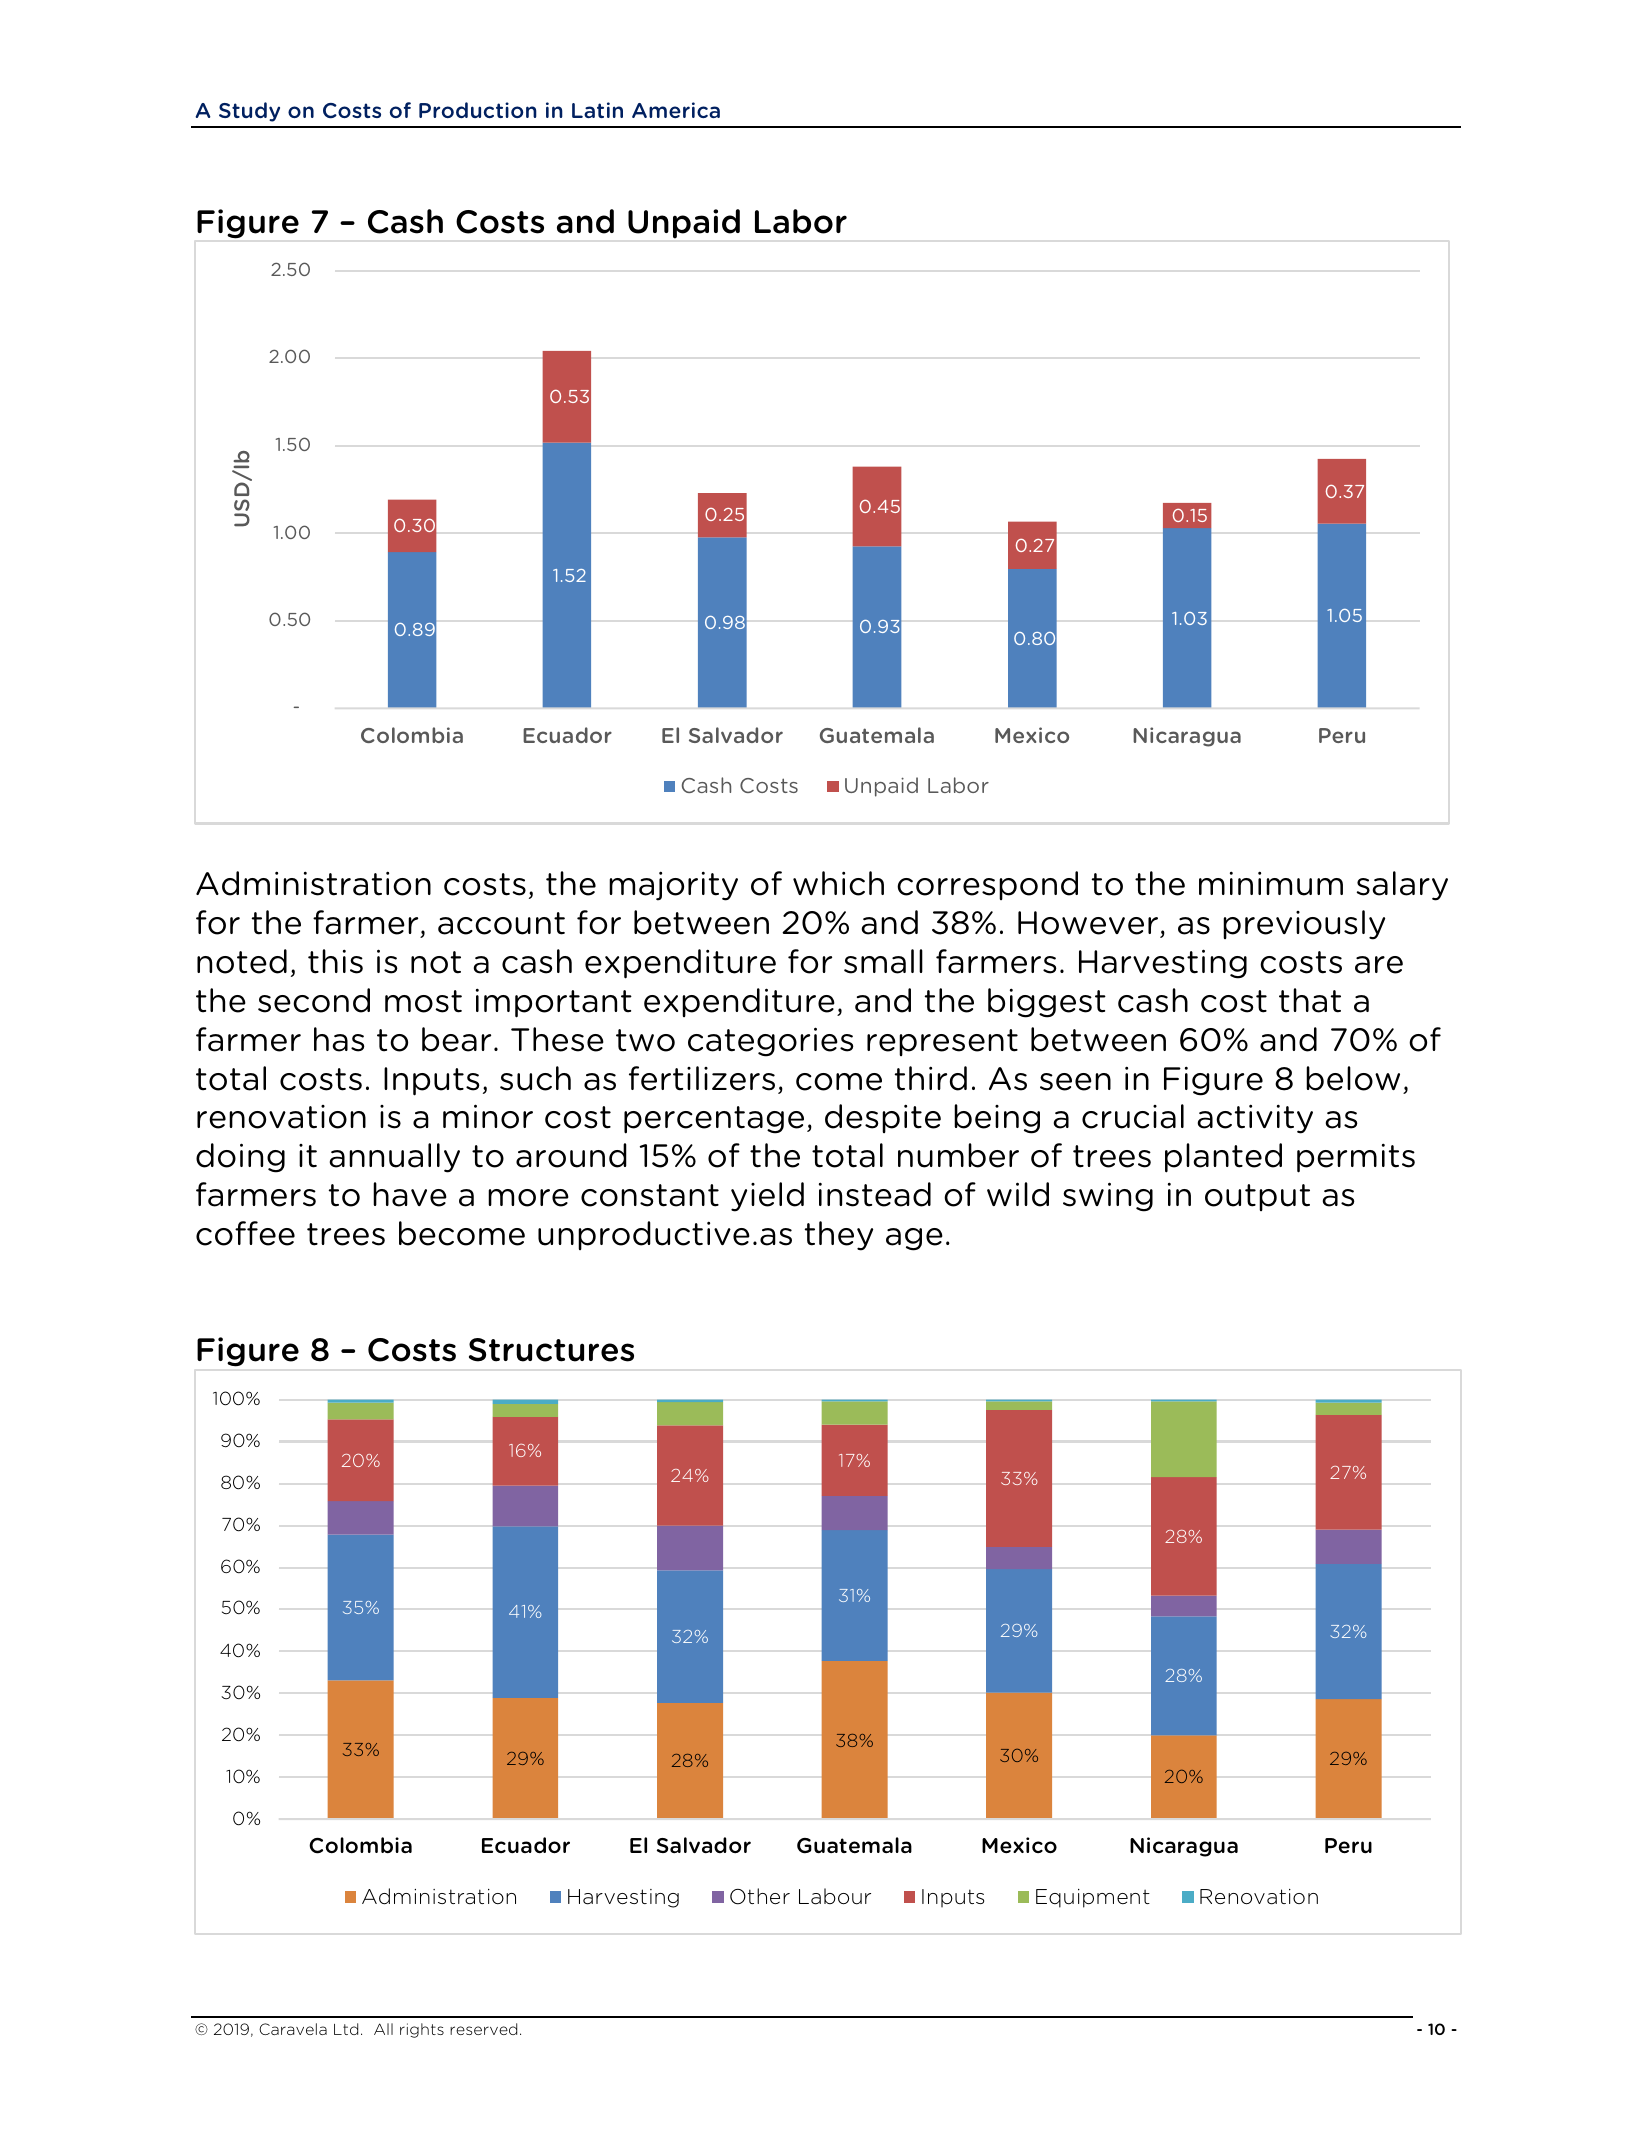  What do you see at coordinates (835, 1896) in the screenshot?
I see `Labour` at bounding box center [835, 1896].
